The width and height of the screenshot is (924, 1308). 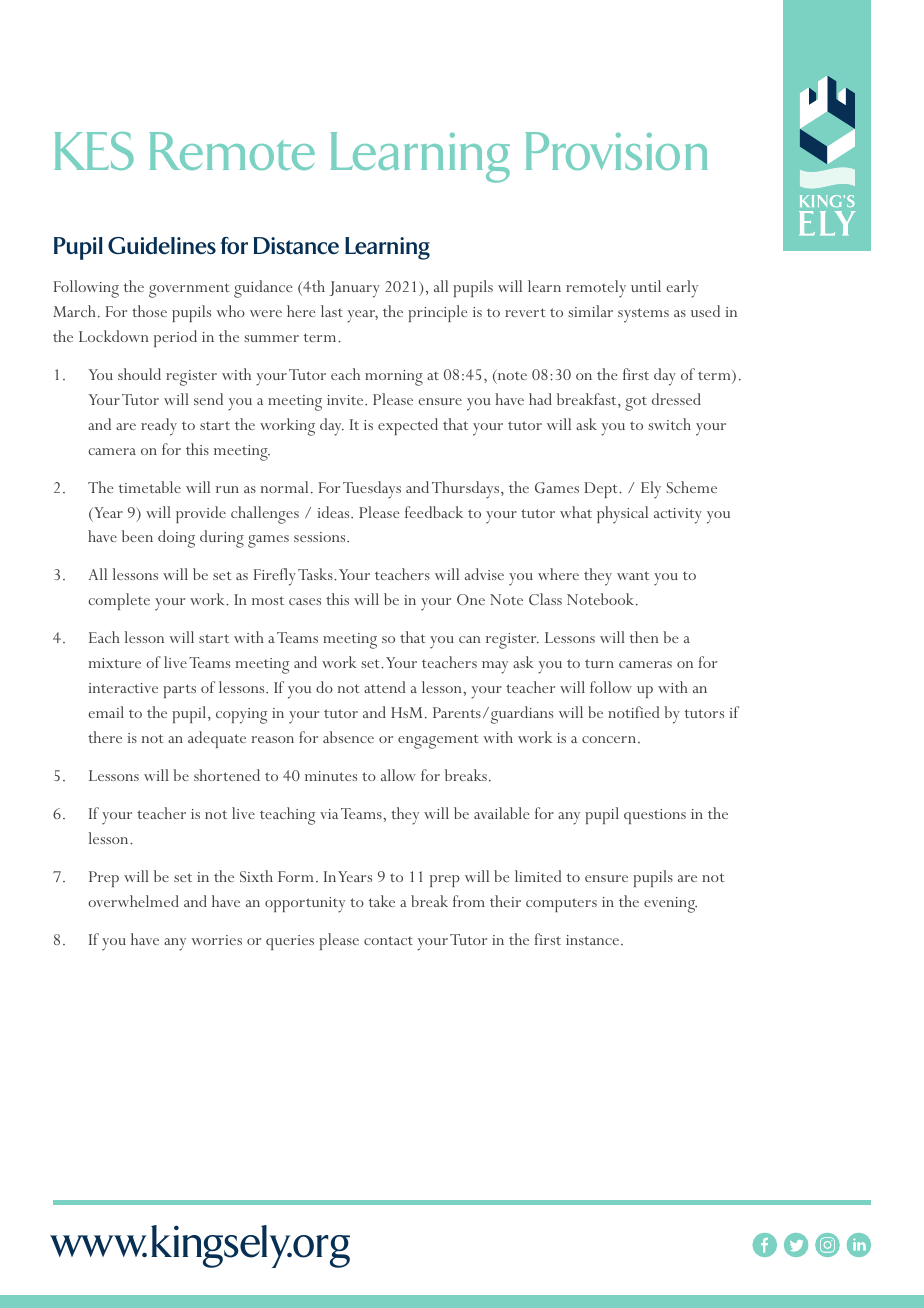 What do you see at coordinates (599, 663) in the screenshot?
I see `turn` at bounding box center [599, 663].
